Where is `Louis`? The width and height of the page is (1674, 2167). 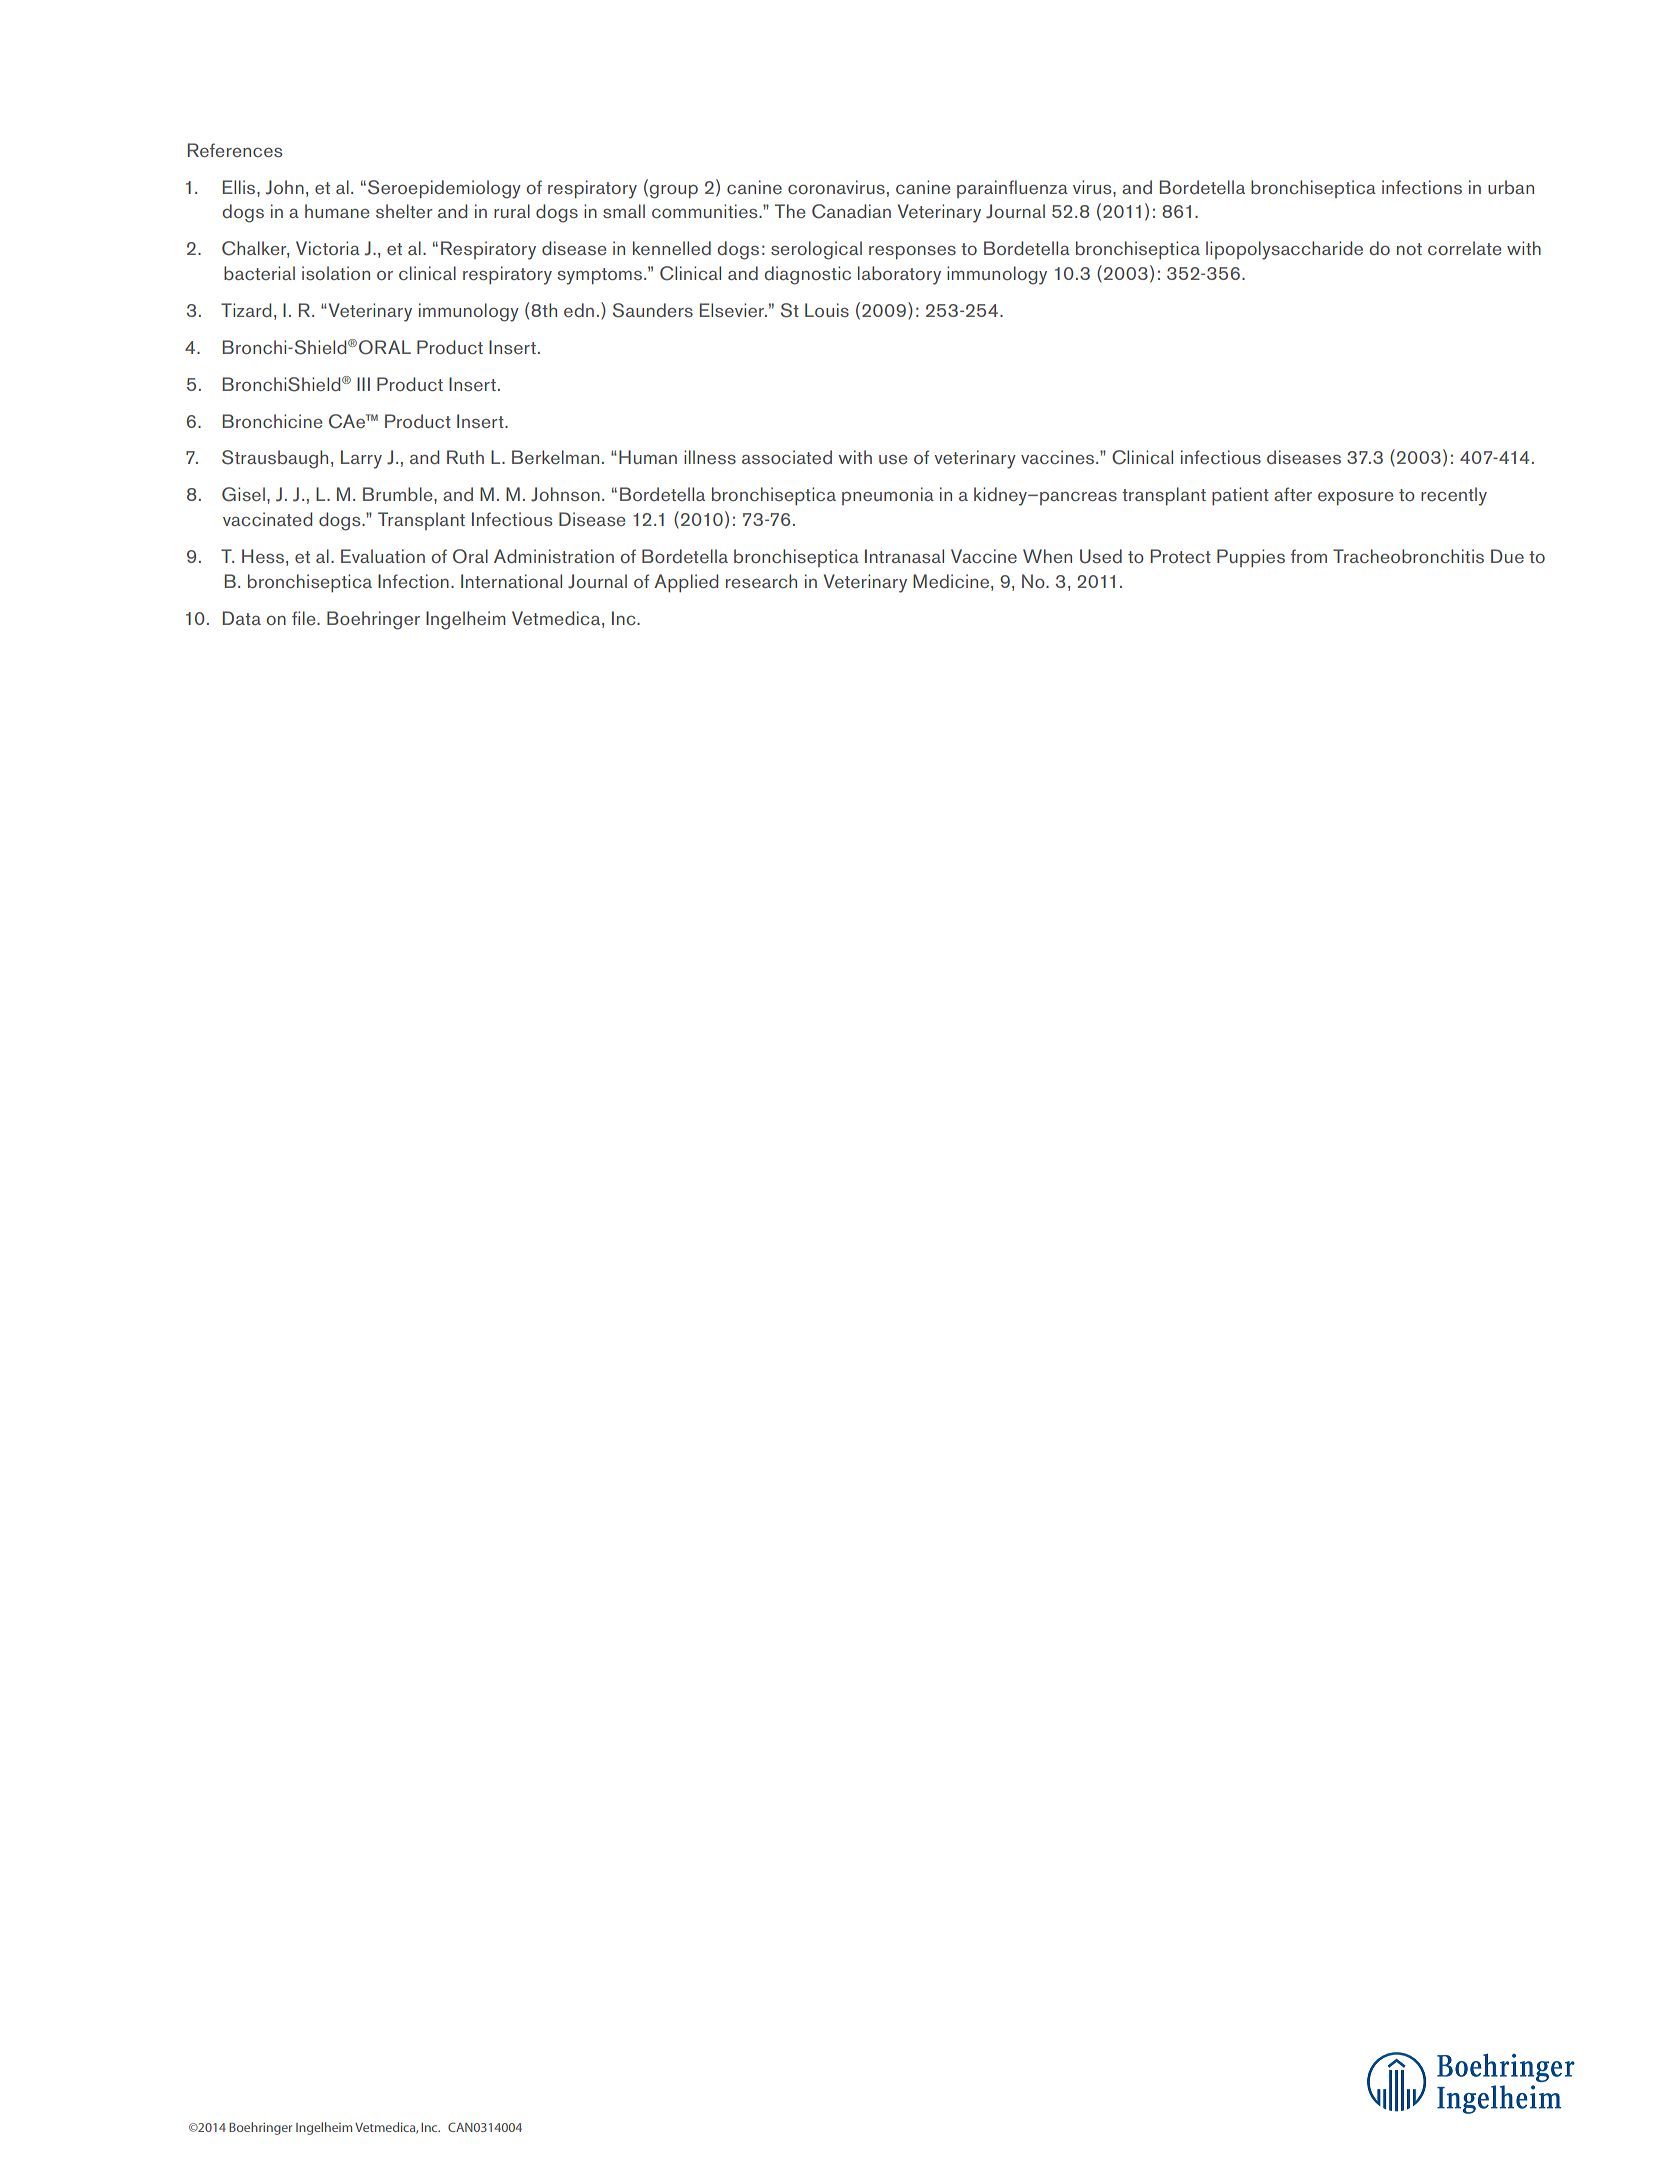
Louis is located at coordinates (827, 310).
